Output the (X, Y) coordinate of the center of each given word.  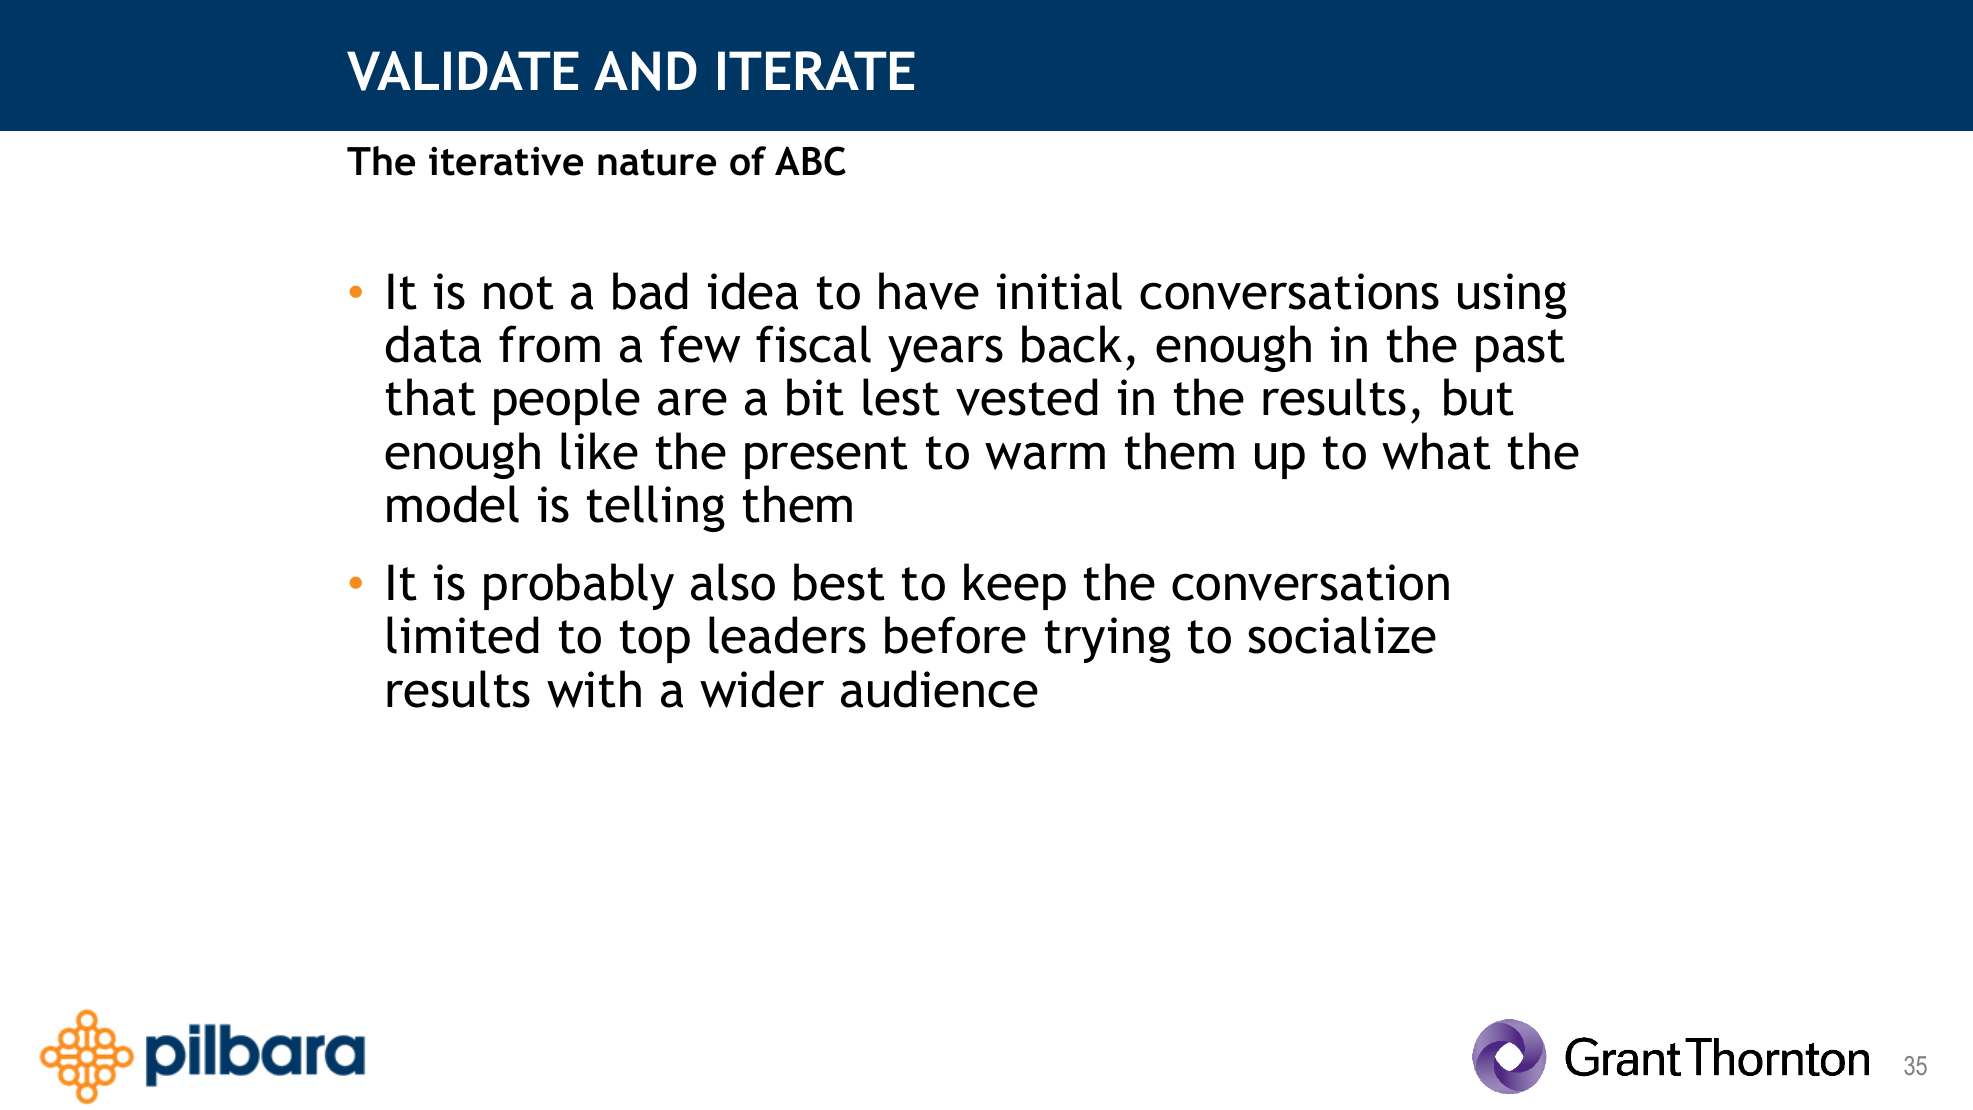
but (1479, 397)
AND (645, 71)
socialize (1342, 635)
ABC (810, 161)
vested (1026, 397)
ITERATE (816, 70)
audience (939, 689)
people (567, 401)
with (594, 689)
